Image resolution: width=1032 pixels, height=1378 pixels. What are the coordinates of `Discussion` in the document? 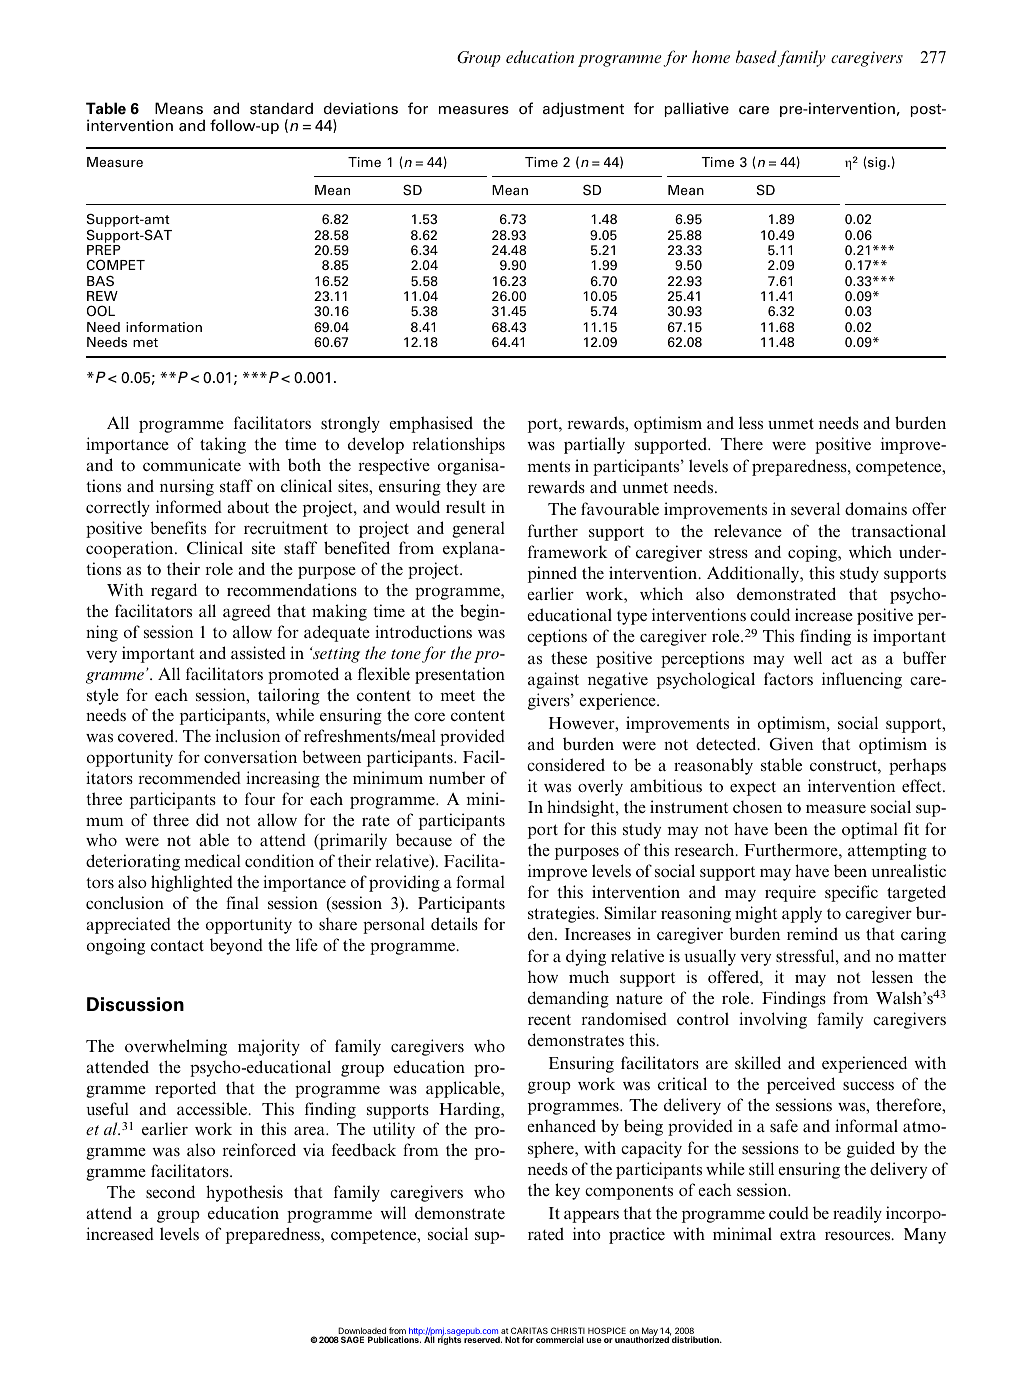 It's located at (135, 1004).
